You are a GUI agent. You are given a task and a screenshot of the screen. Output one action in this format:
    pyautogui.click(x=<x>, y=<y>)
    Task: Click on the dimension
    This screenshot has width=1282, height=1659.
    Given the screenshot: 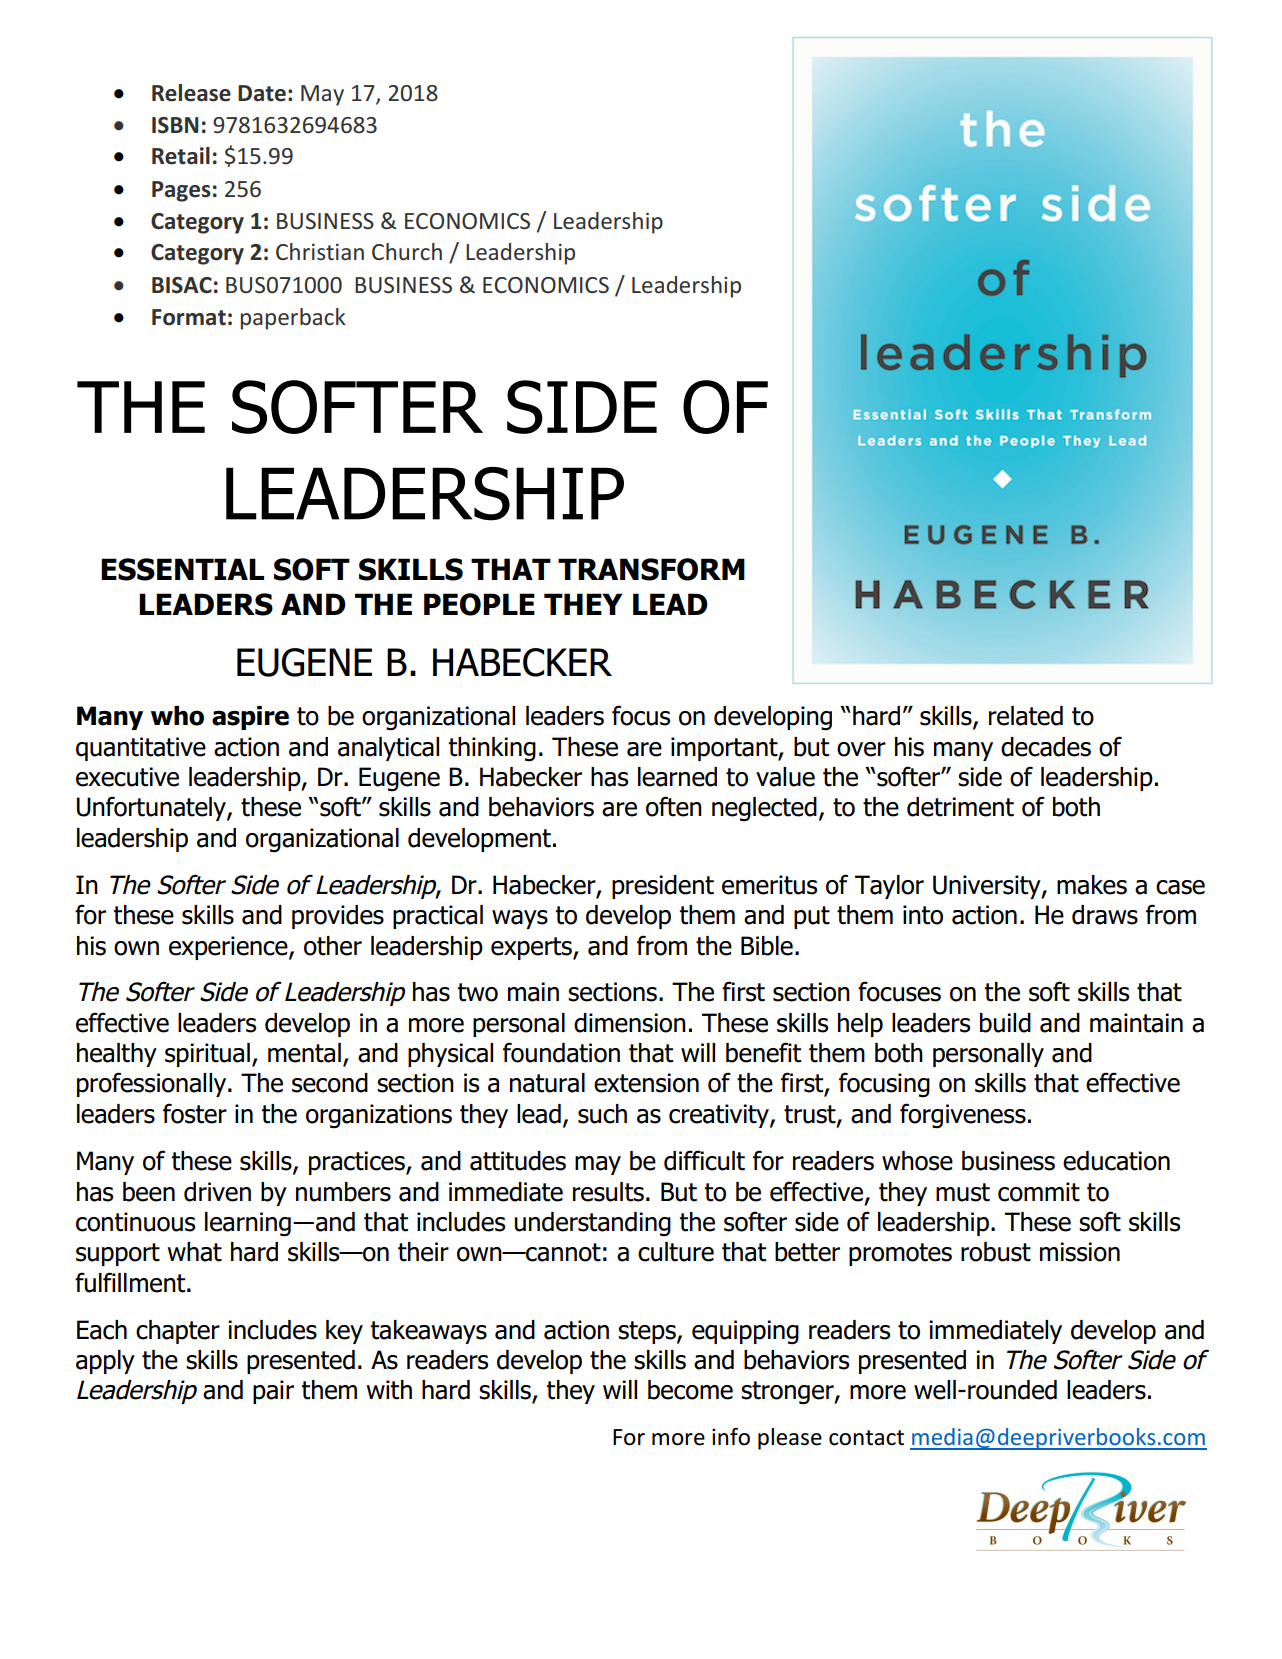 What is the action you would take?
    pyautogui.click(x=630, y=1023)
